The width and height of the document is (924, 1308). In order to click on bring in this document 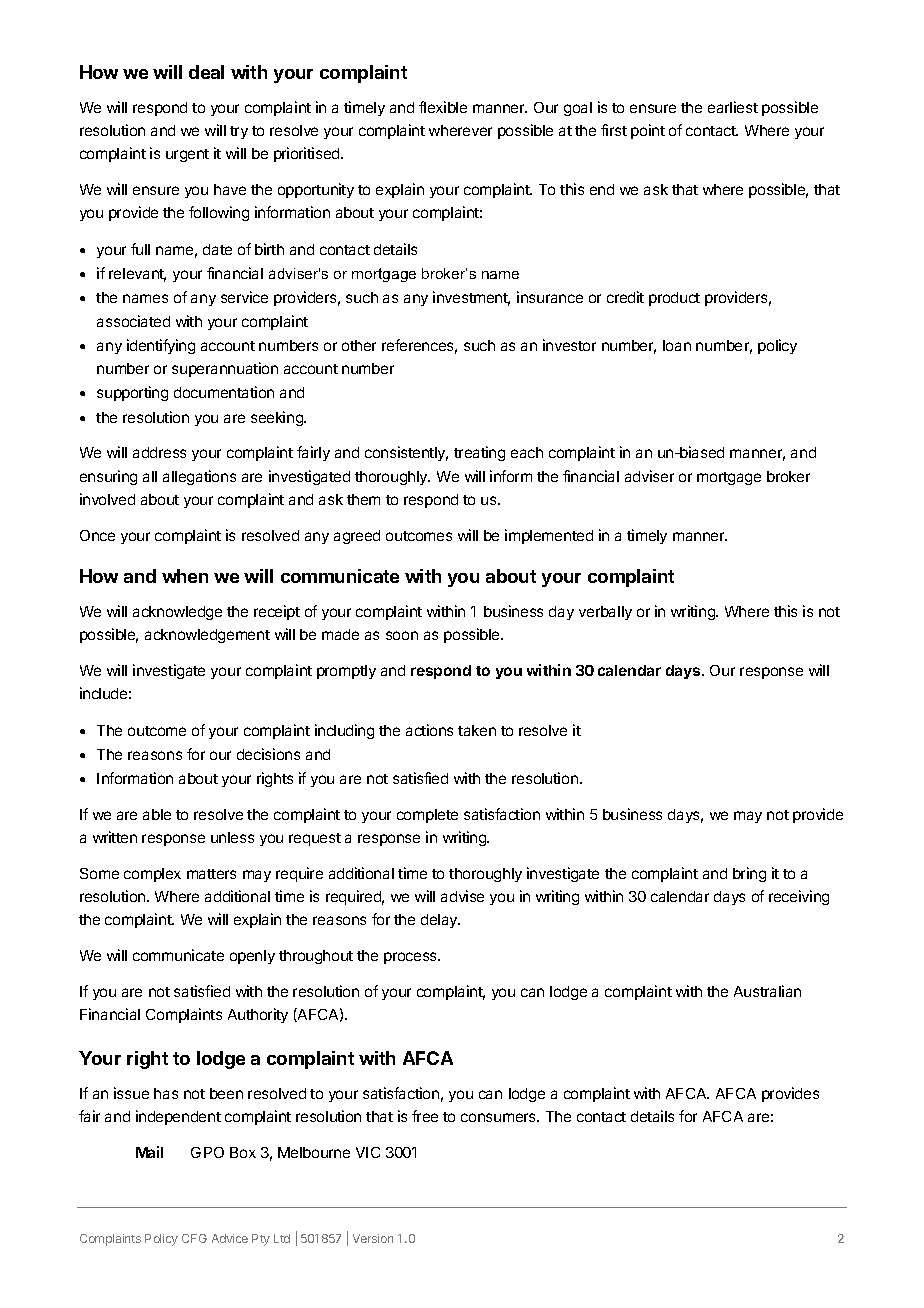, I will do `click(749, 874)`.
